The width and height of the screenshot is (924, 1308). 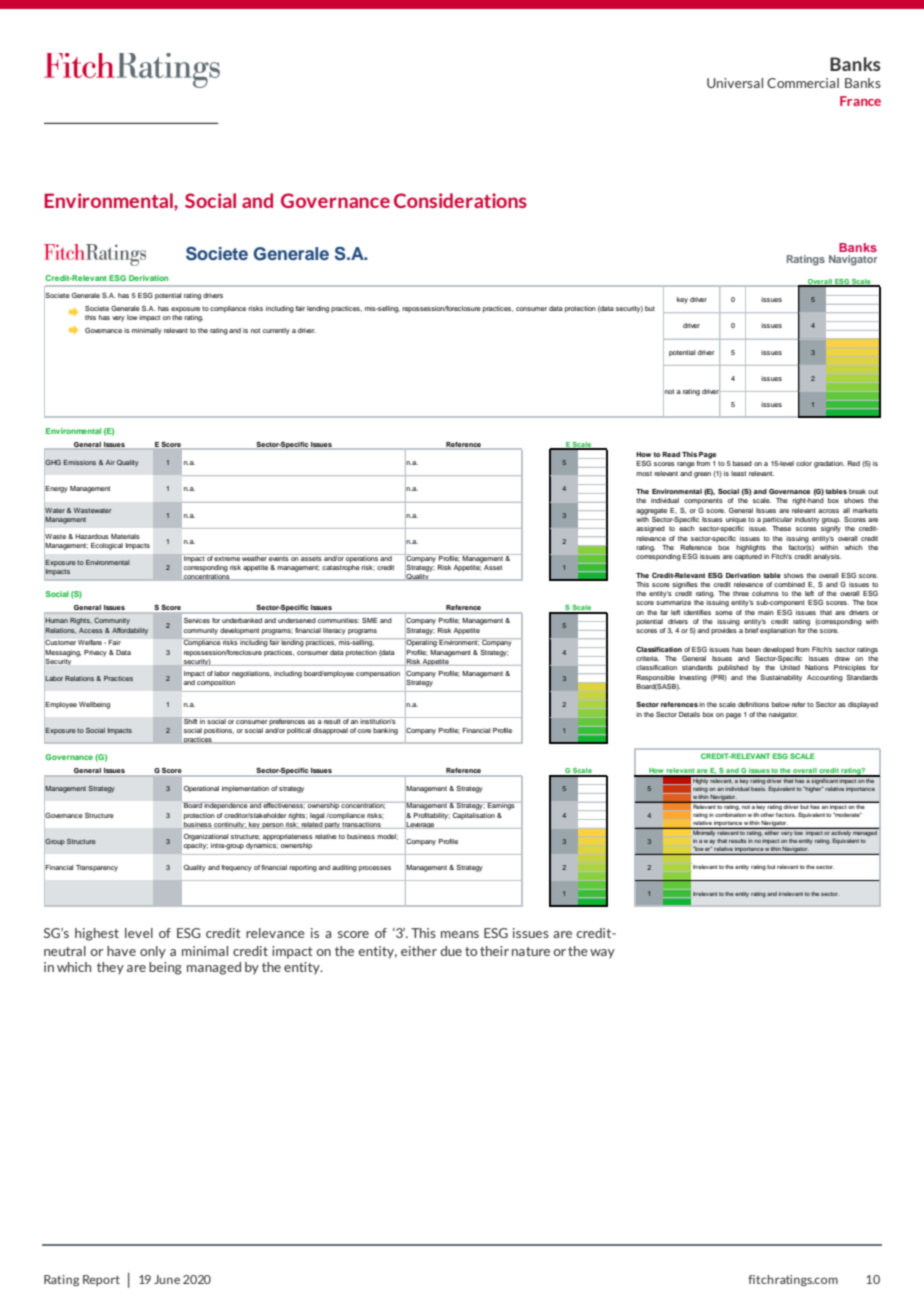 I want to click on Sustainability, so click(x=781, y=678).
